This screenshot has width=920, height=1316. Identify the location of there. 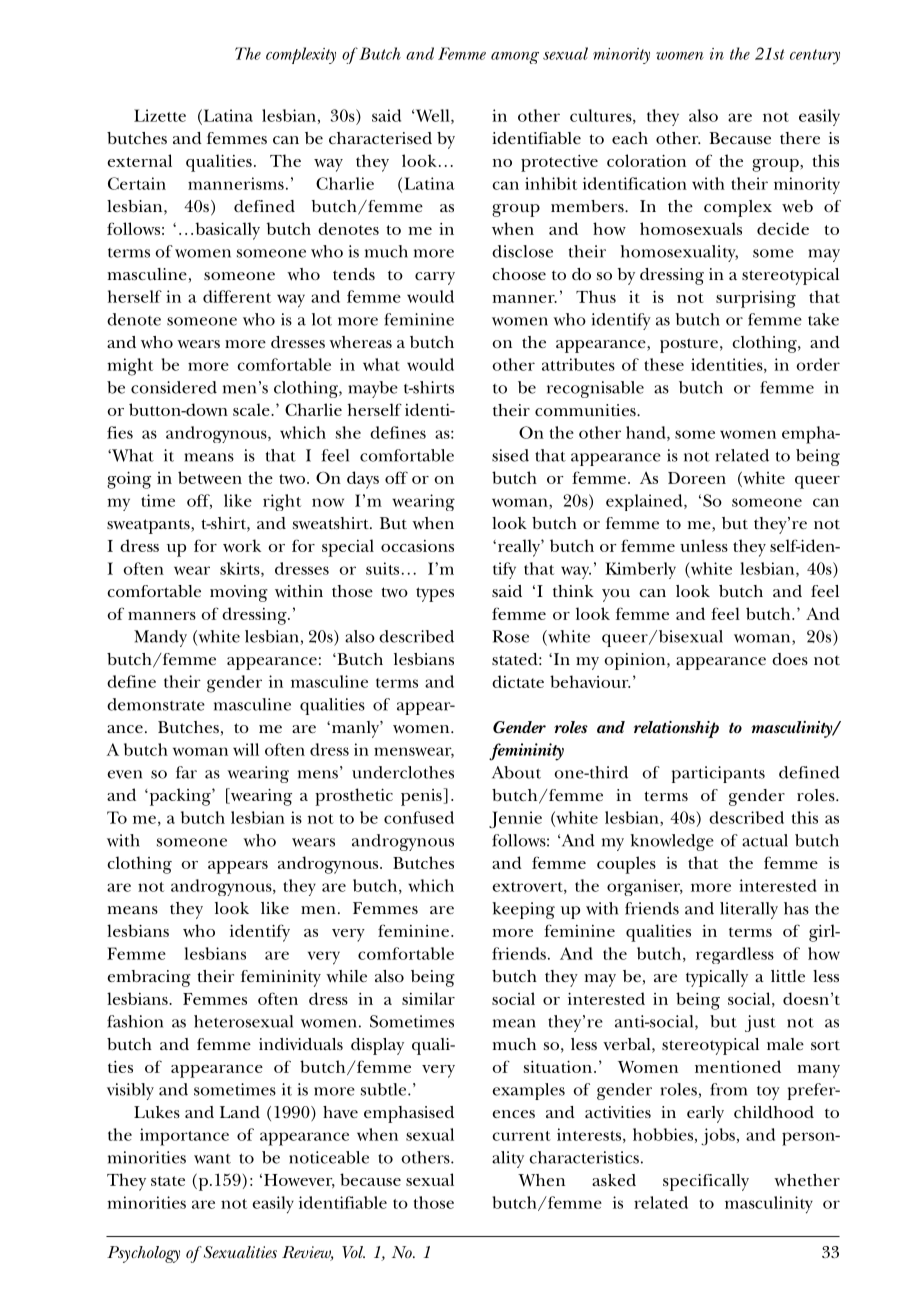
(800, 138).
